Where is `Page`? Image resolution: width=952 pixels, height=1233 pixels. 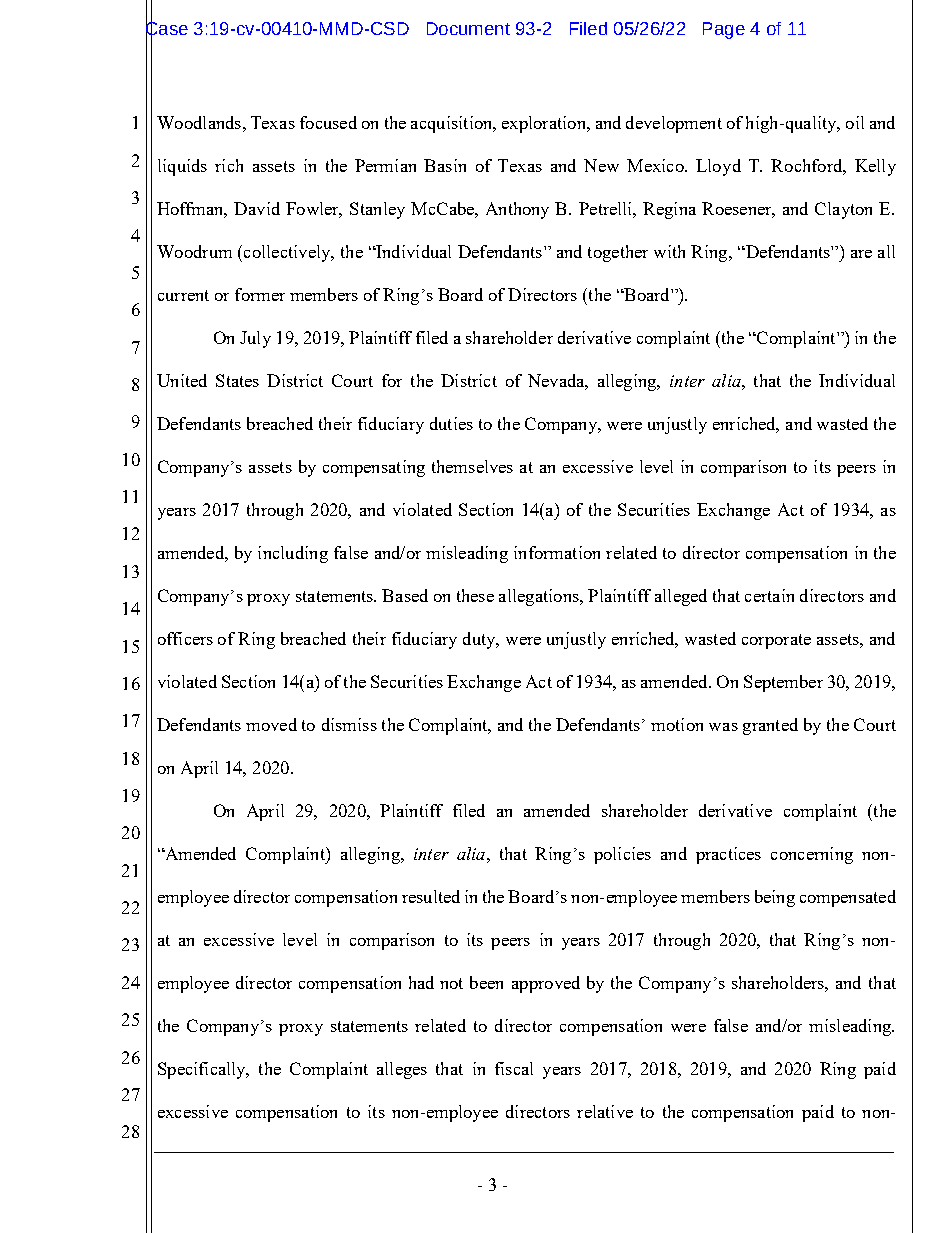
Page is located at coordinates (724, 30).
